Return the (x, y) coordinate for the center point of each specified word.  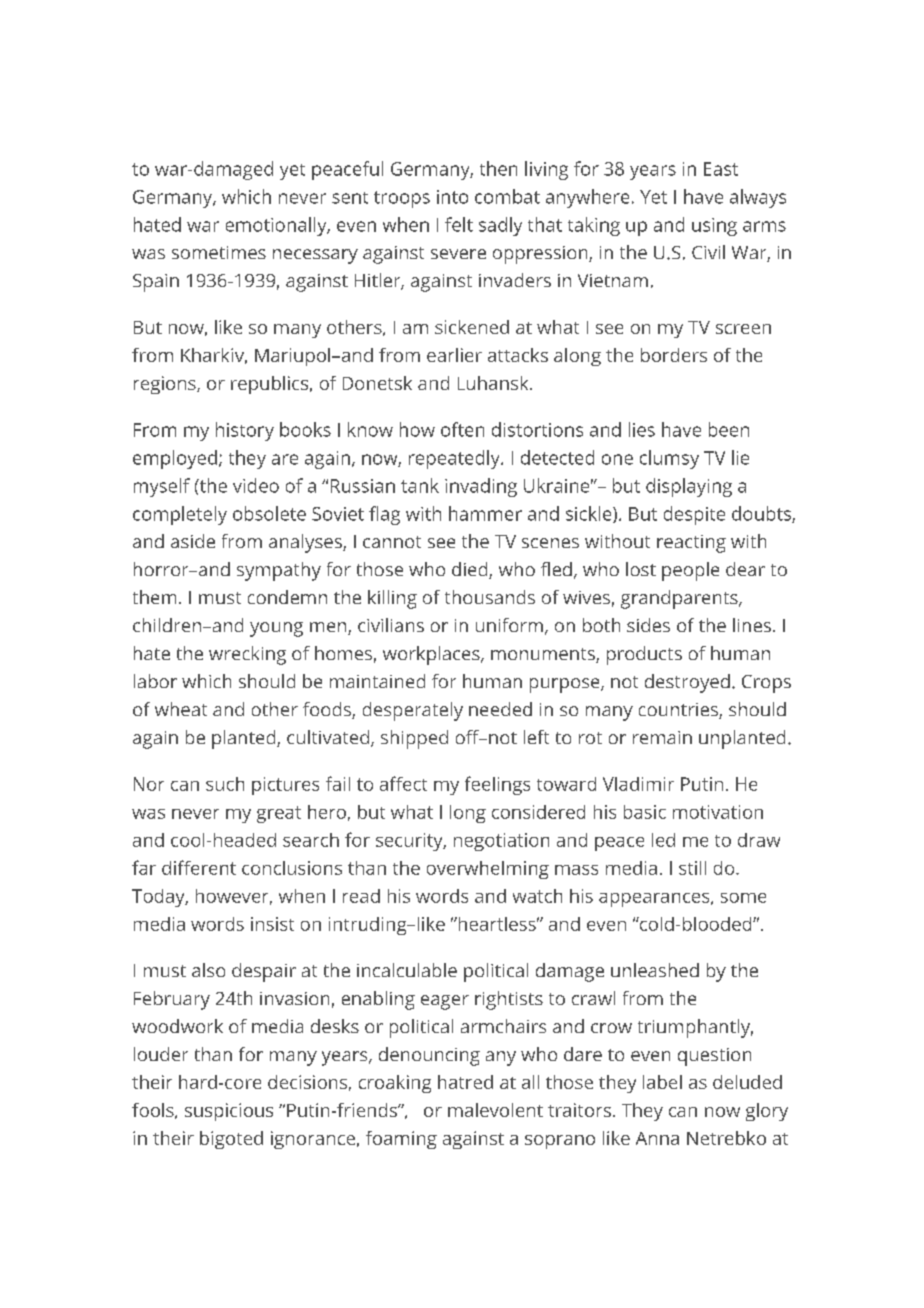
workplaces (432, 655)
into (452, 197)
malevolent (495, 1110)
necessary (315, 256)
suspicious (229, 1112)
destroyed (687, 683)
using (714, 227)
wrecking (247, 655)
